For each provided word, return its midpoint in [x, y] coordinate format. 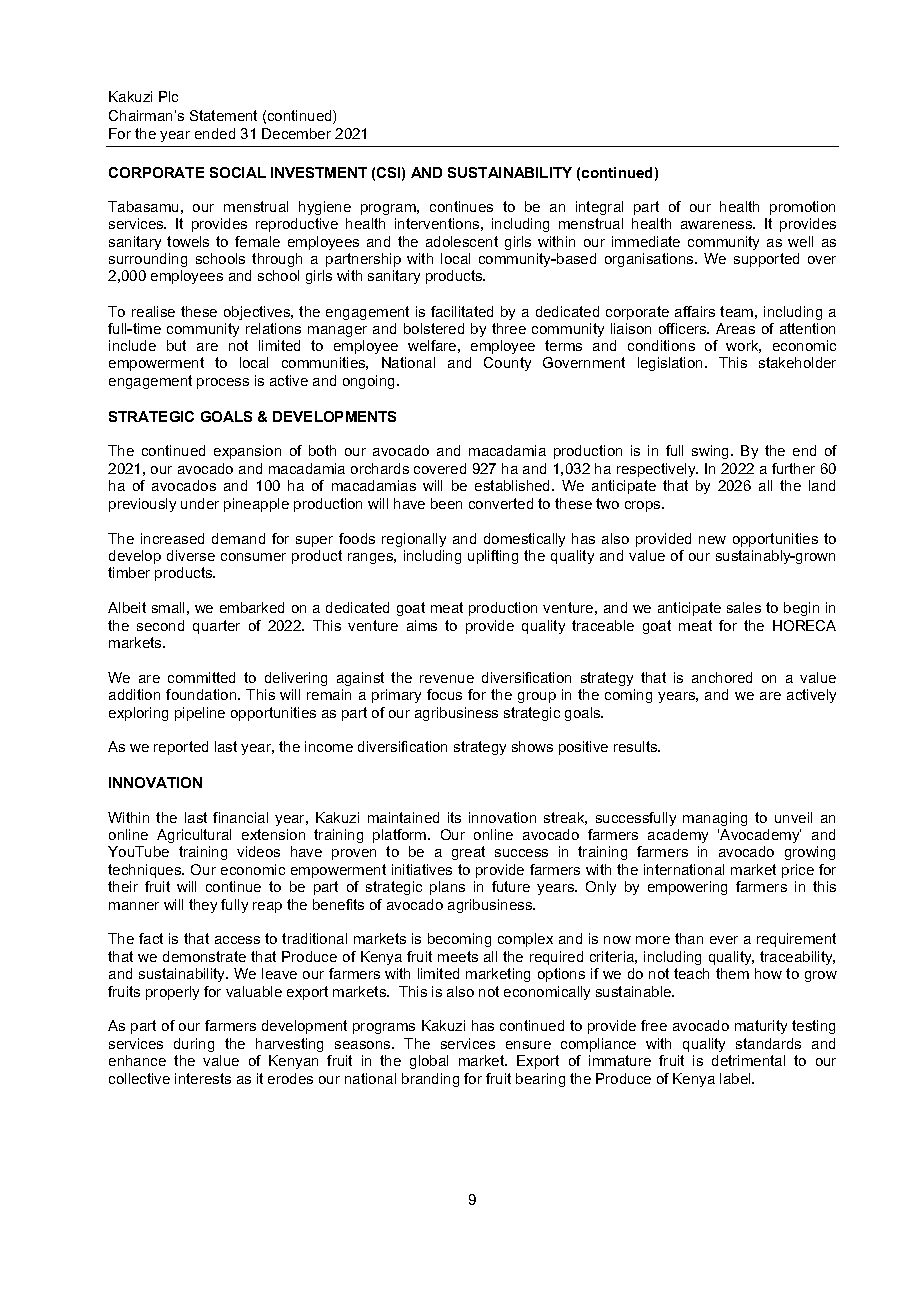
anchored [722, 677]
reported [181, 748]
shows [532, 746]
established [514, 485]
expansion [247, 452]
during [194, 1045]
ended [215, 133]
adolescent [462, 241]
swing [712, 452]
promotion [802, 208]
